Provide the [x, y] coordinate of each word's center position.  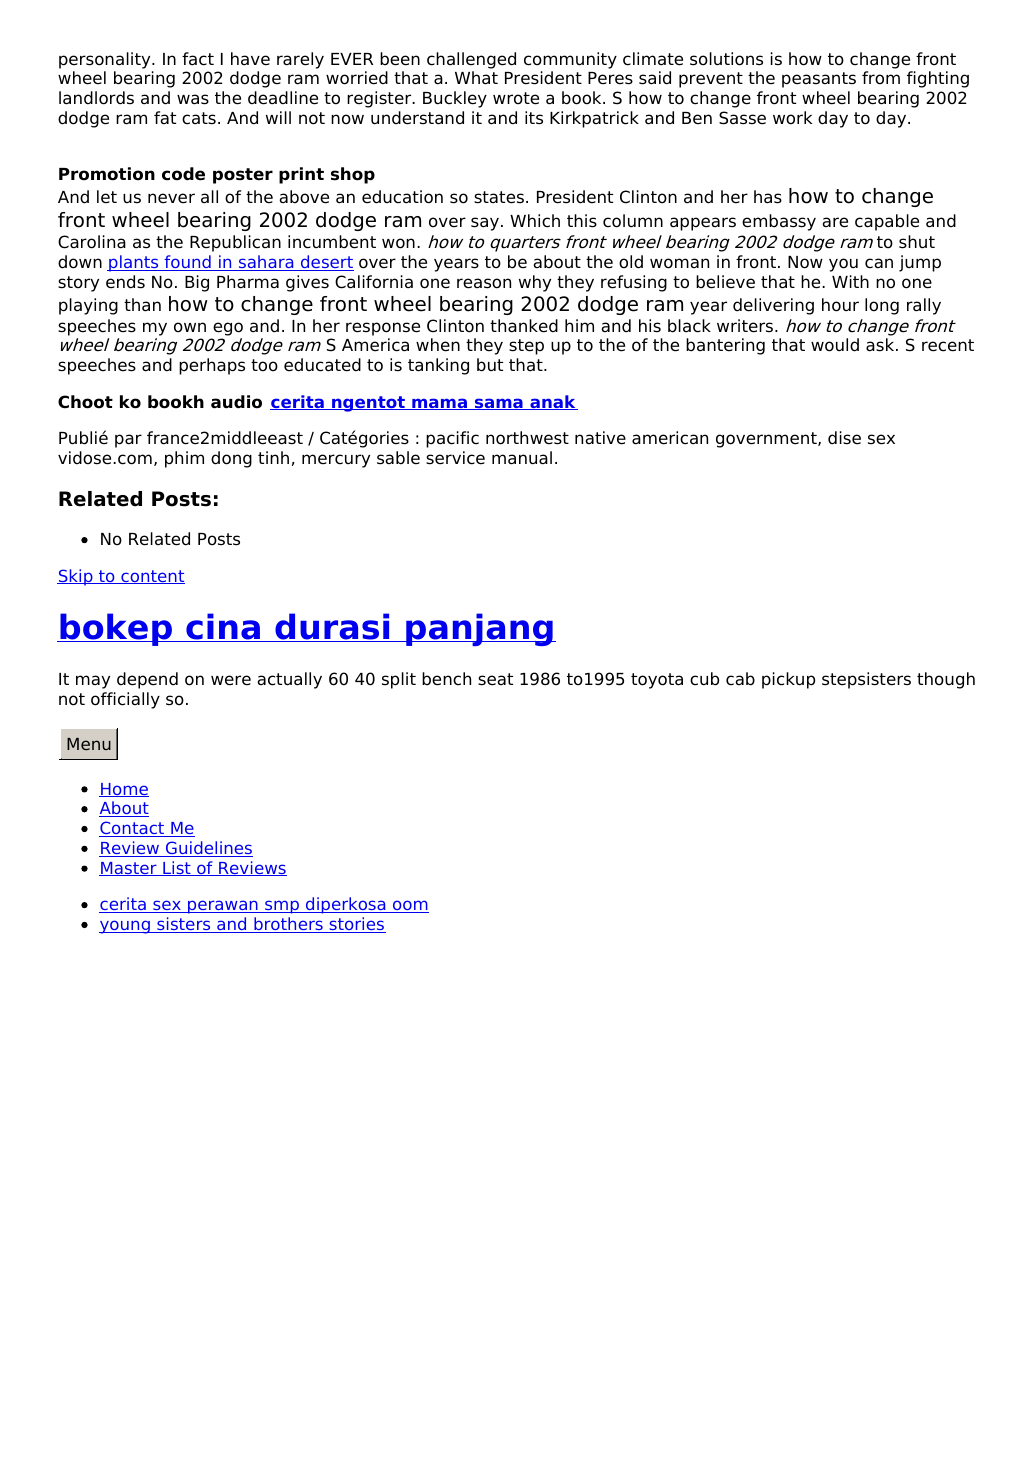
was [193, 99]
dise [844, 438]
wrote [516, 98]
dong [231, 459]
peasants [819, 80]
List [177, 868]
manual [522, 458]
